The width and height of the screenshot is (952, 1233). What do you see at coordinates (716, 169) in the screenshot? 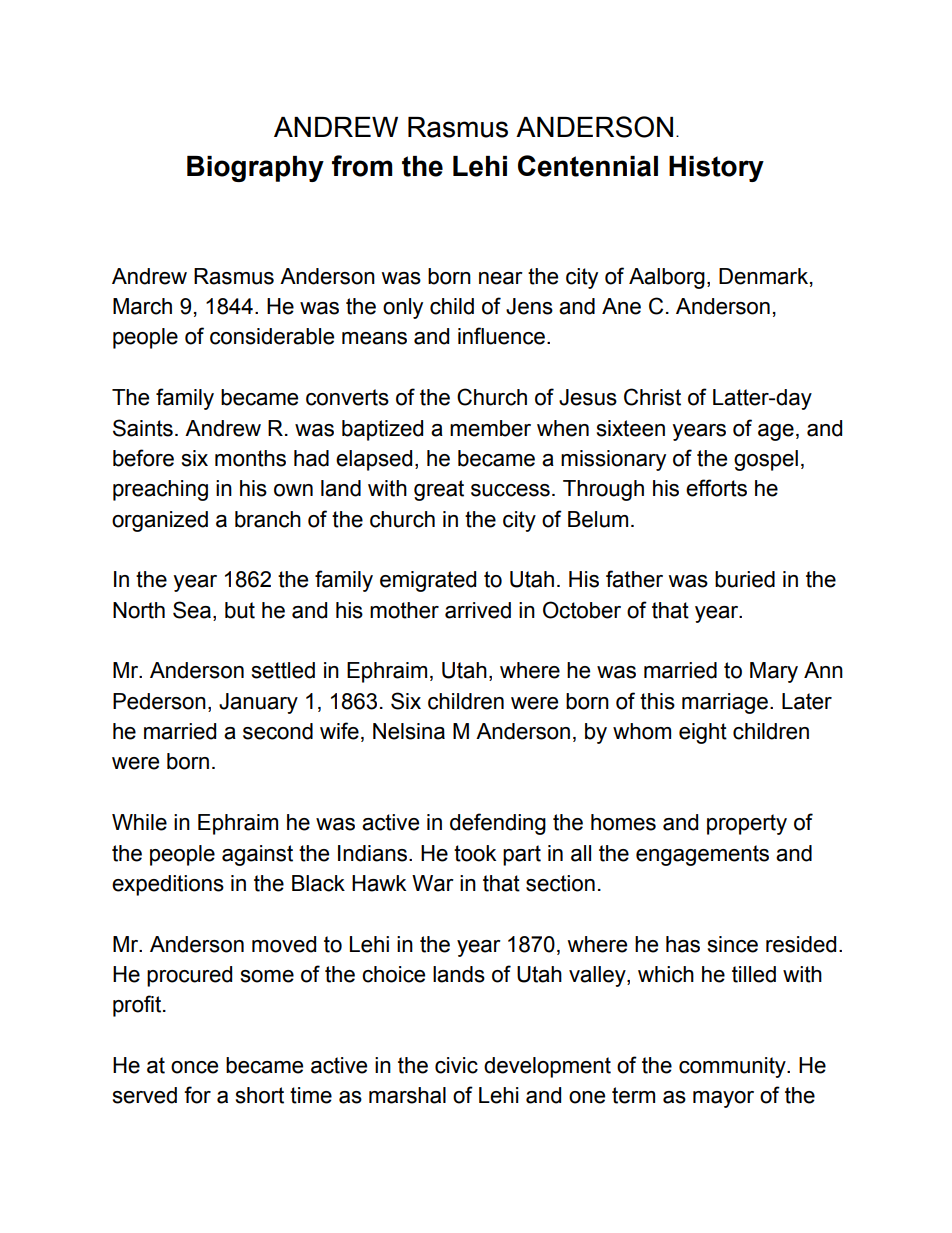
I see `History` at bounding box center [716, 169].
